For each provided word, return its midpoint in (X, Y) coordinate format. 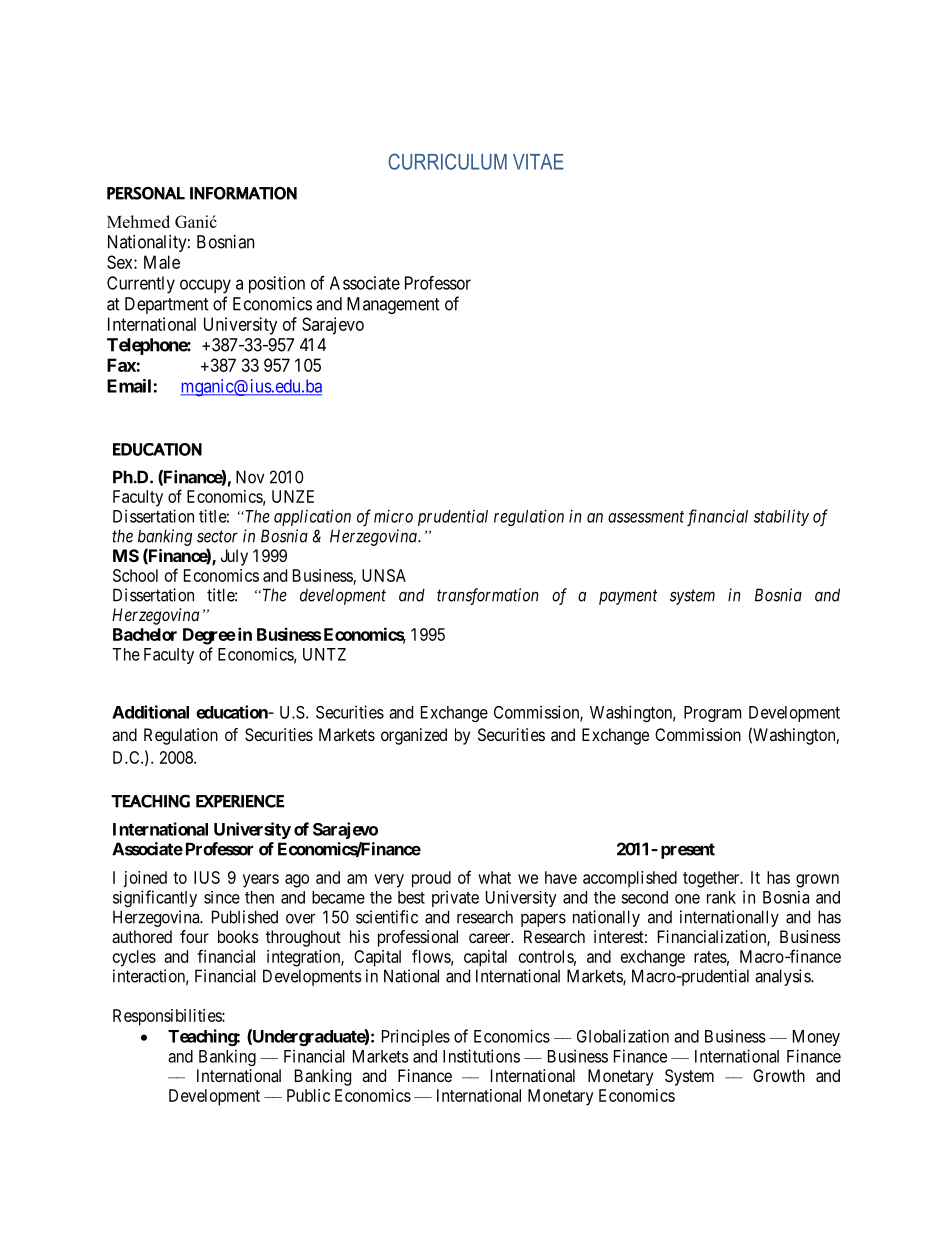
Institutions (481, 1056)
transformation (488, 596)
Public (308, 1095)
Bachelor (145, 634)
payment (628, 597)
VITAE (538, 162)
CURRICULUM (447, 161)
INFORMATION (243, 193)
